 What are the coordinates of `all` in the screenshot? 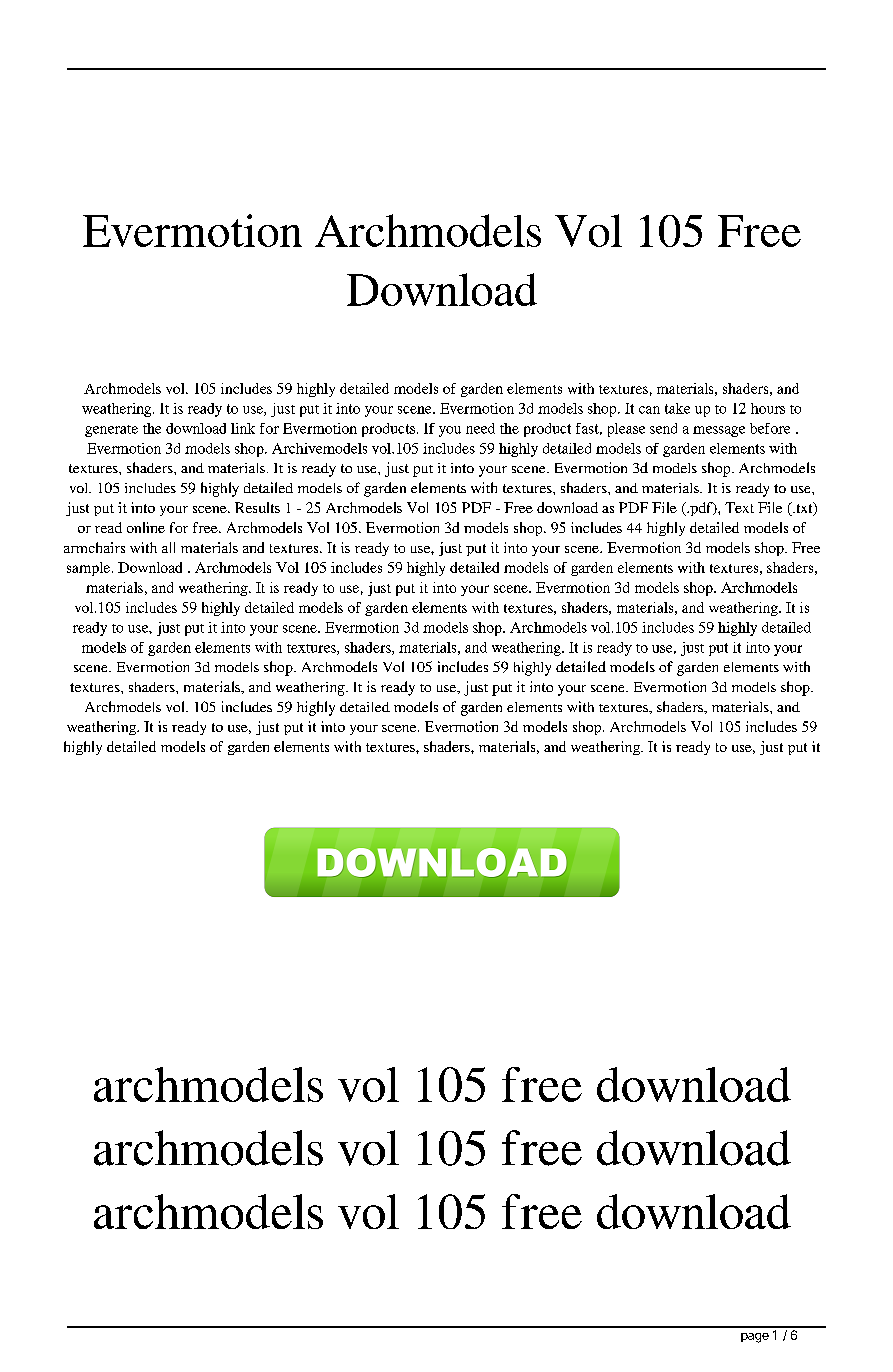 It's located at (168, 547).
